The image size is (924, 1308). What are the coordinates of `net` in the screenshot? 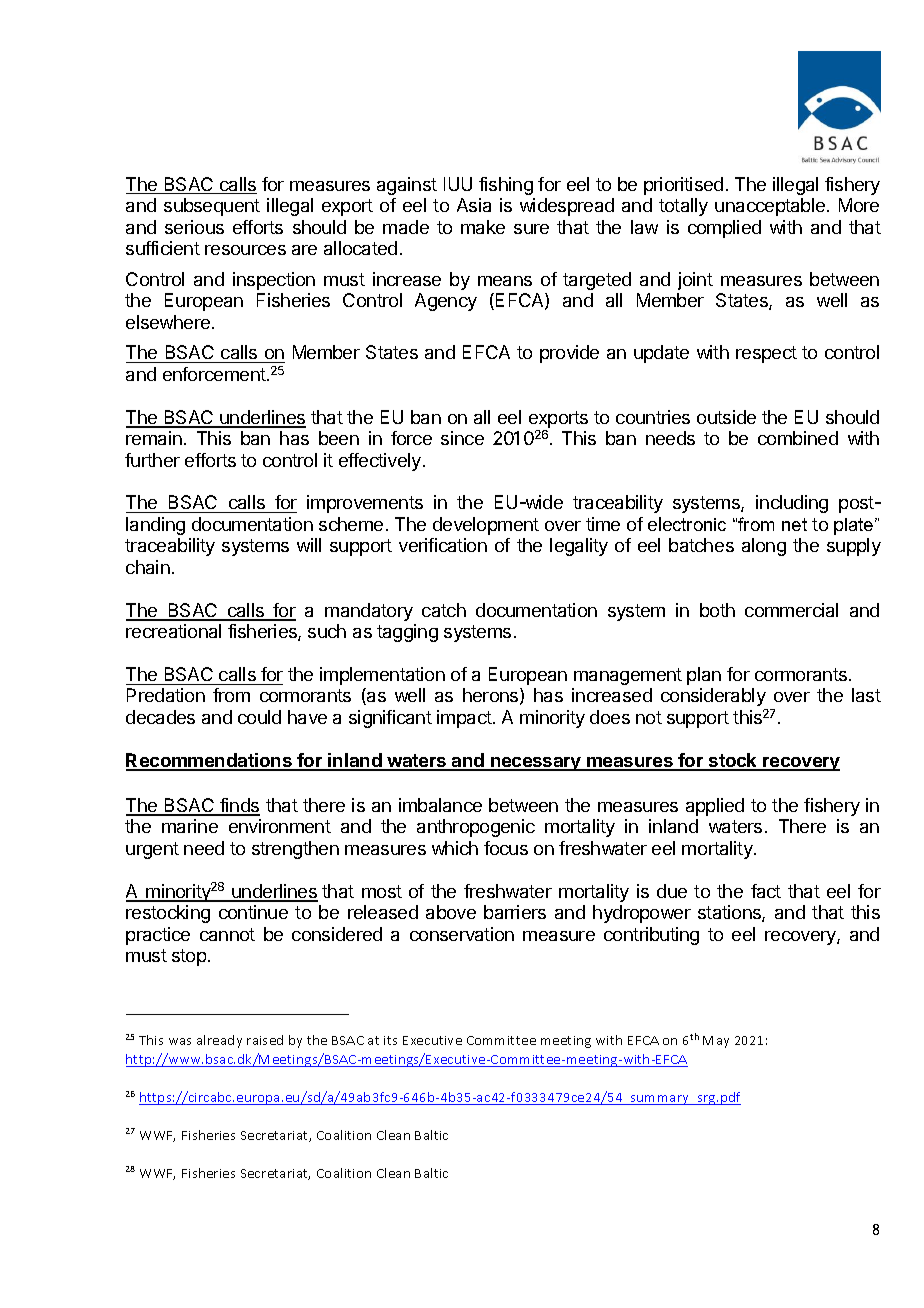 It's located at (794, 524).
